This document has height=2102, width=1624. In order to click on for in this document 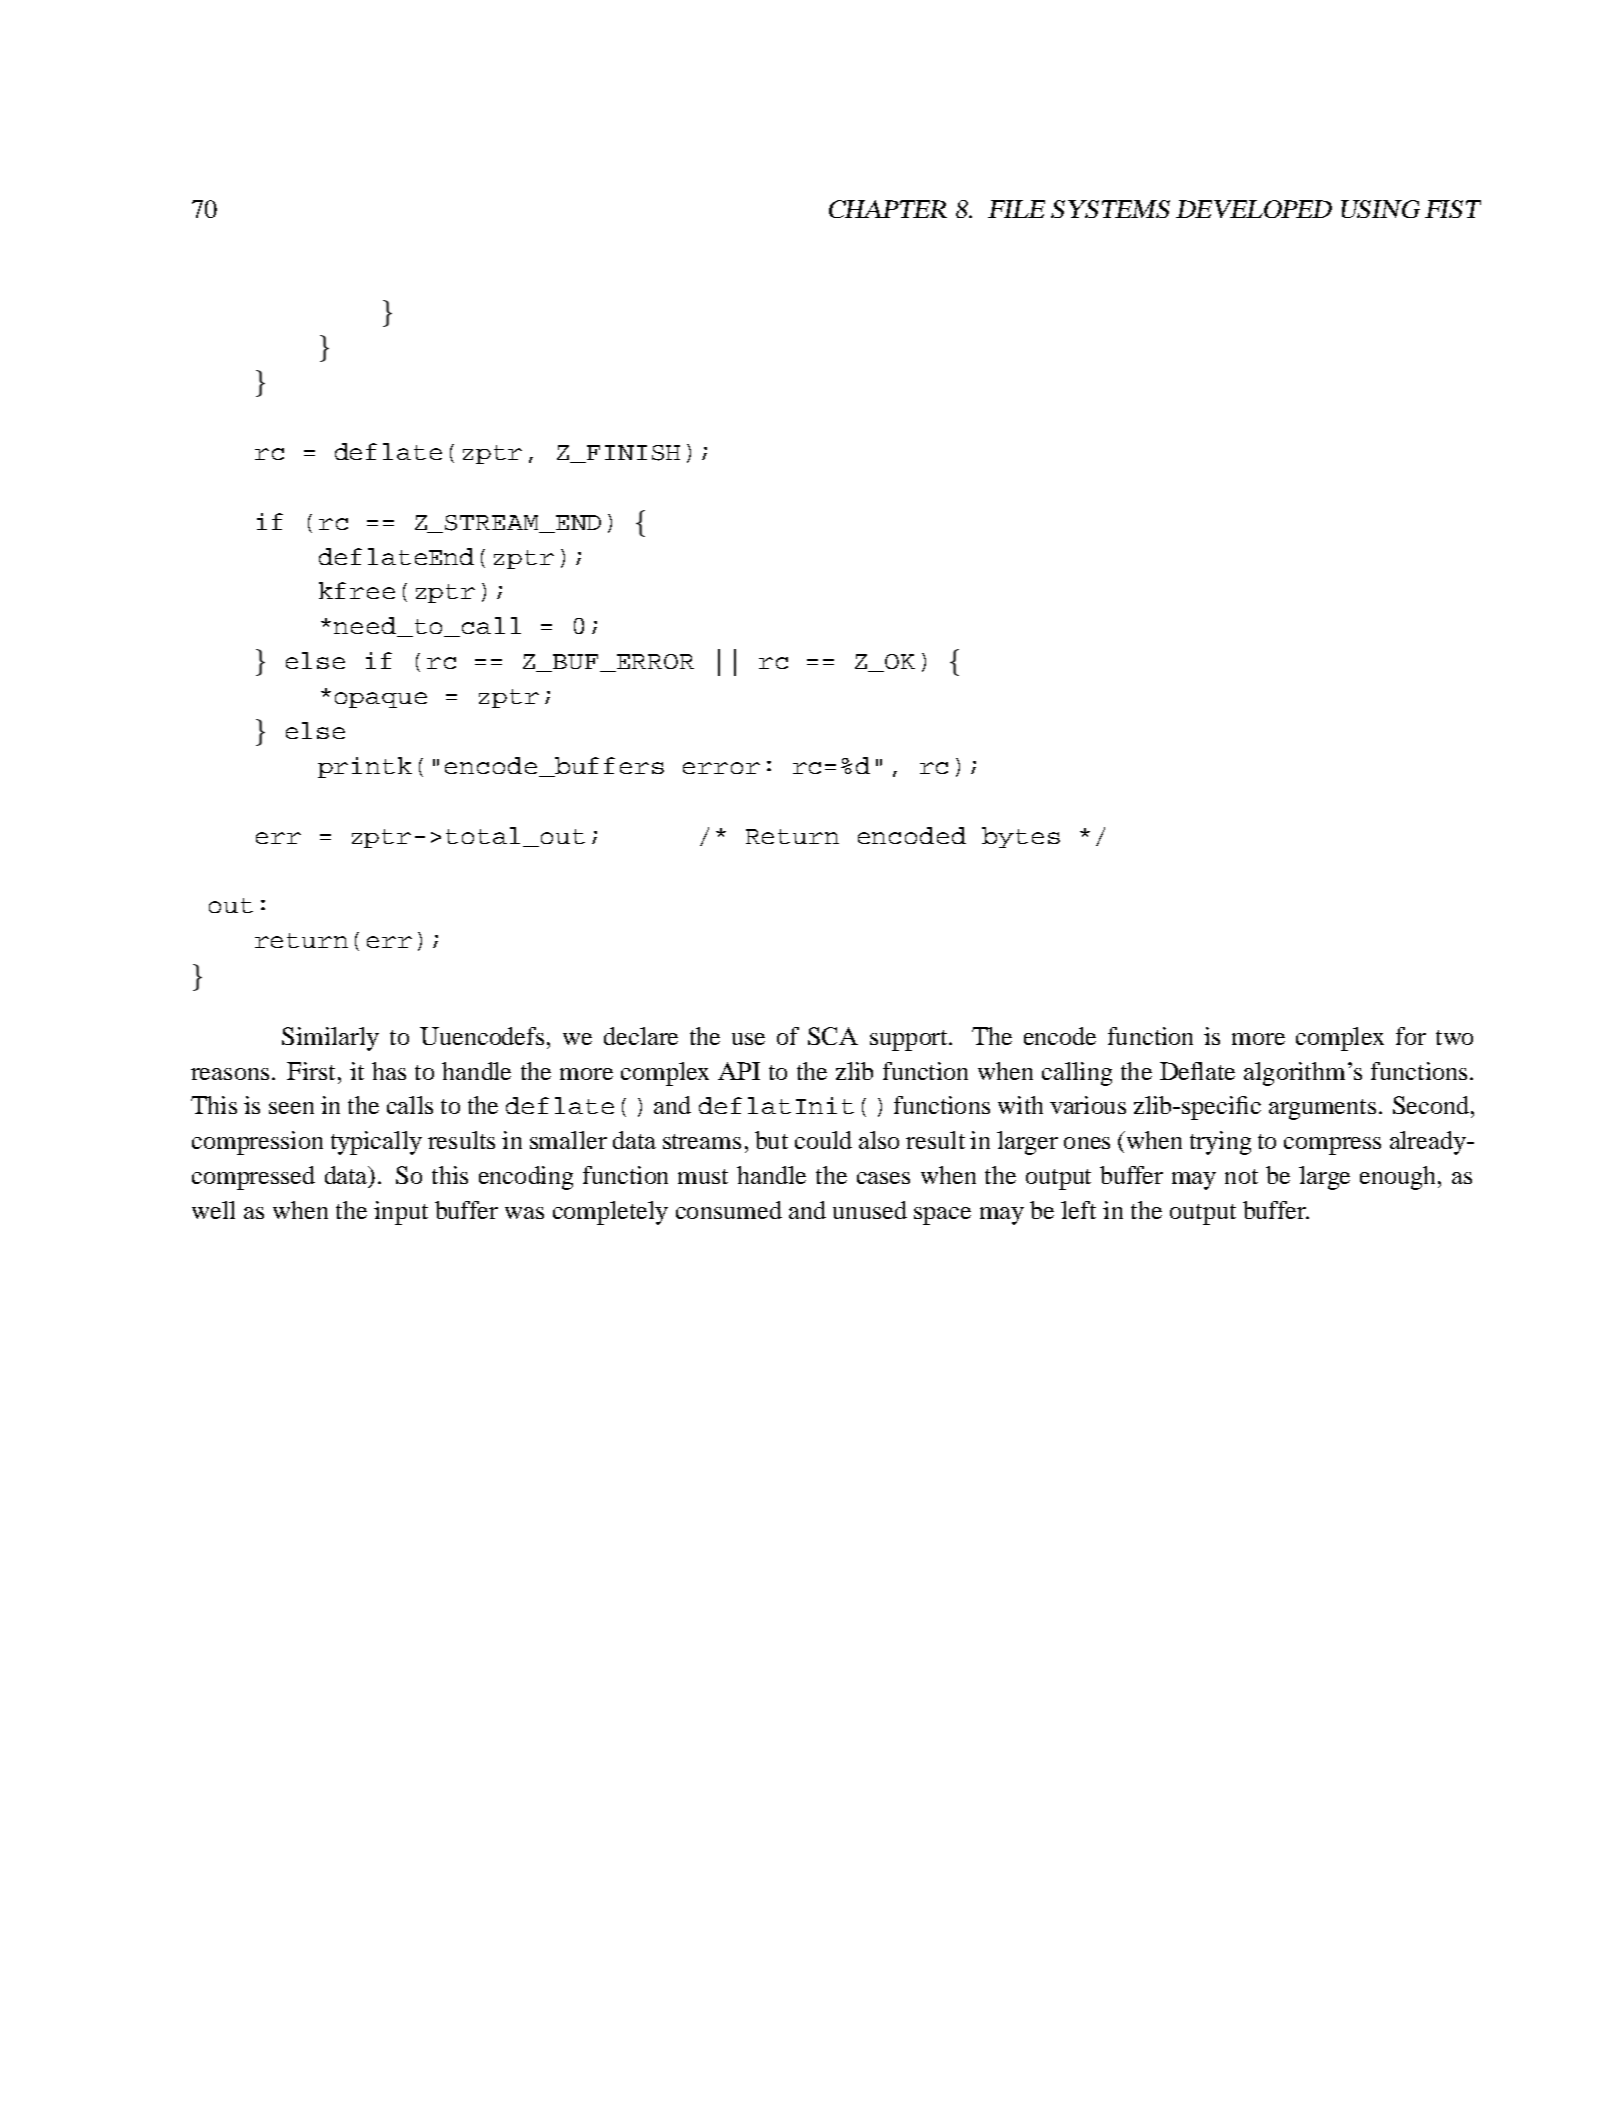, I will do `click(1411, 1036)`.
